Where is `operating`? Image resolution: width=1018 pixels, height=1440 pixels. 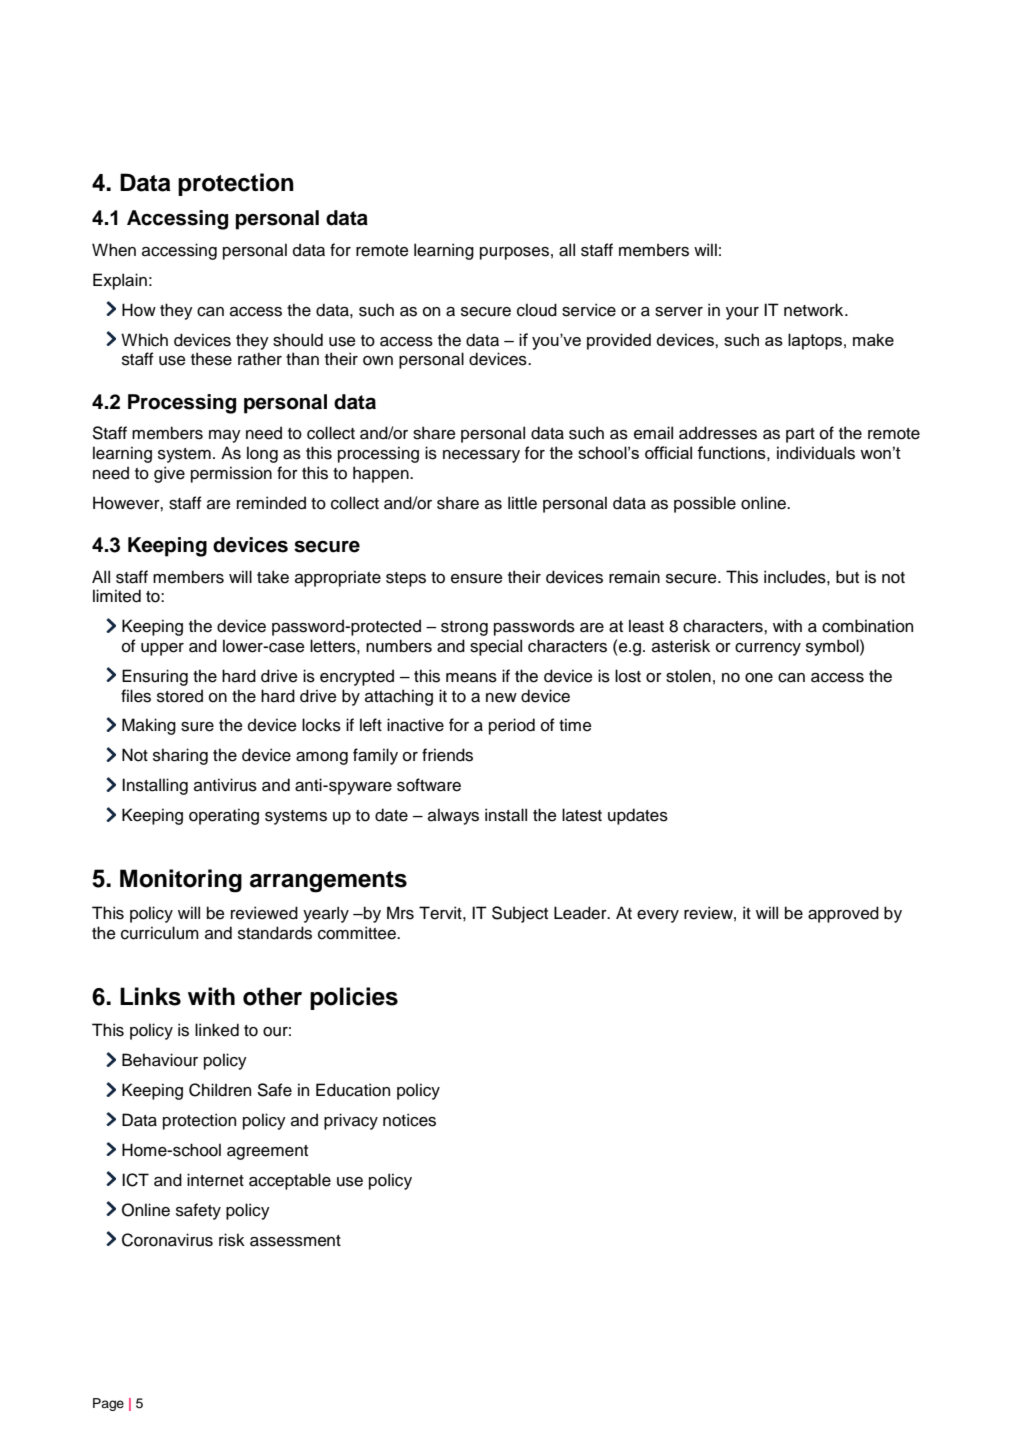 operating is located at coordinates (224, 816).
